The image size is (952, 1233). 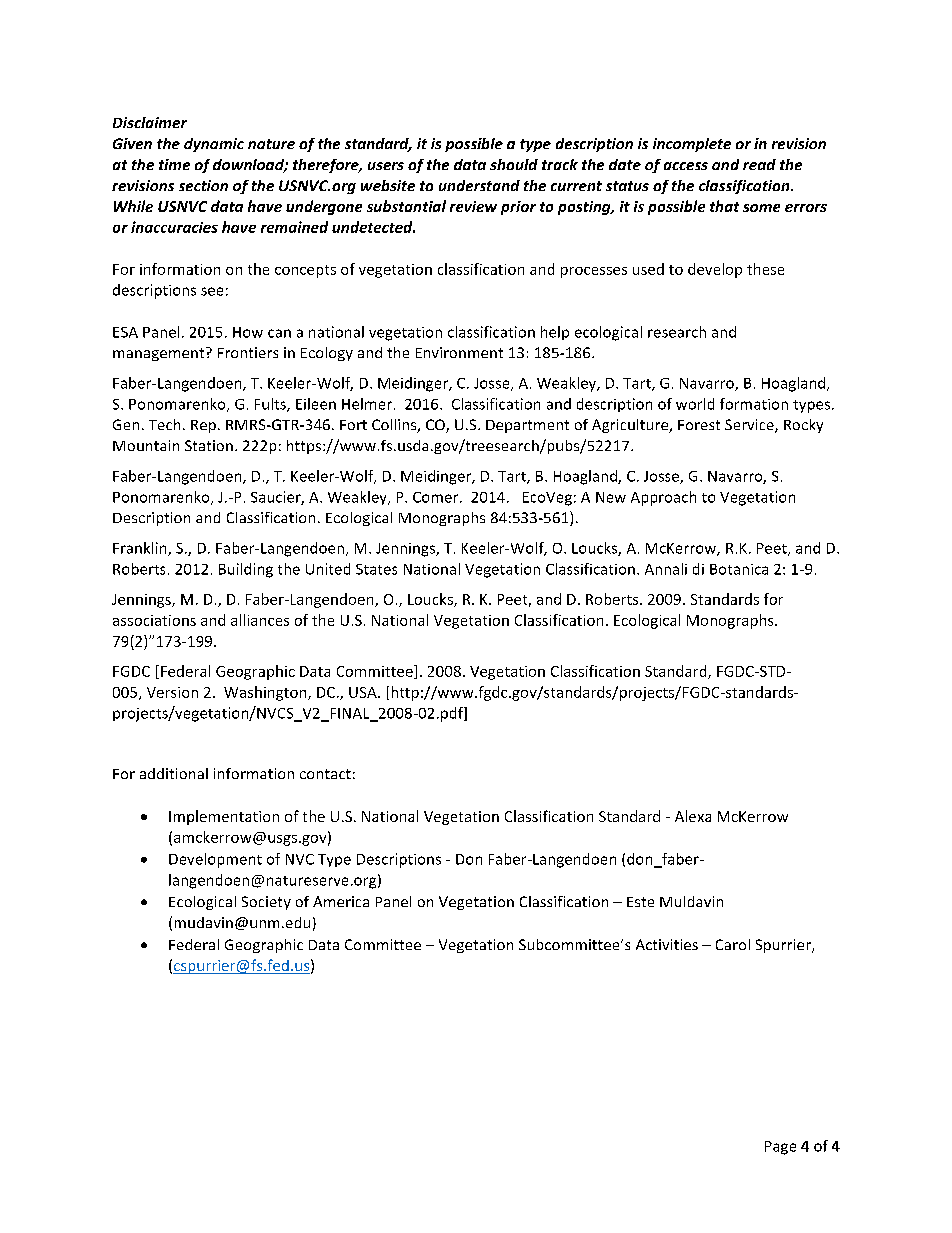 What do you see at coordinates (154, 620) in the image?
I see `associations` at bounding box center [154, 620].
